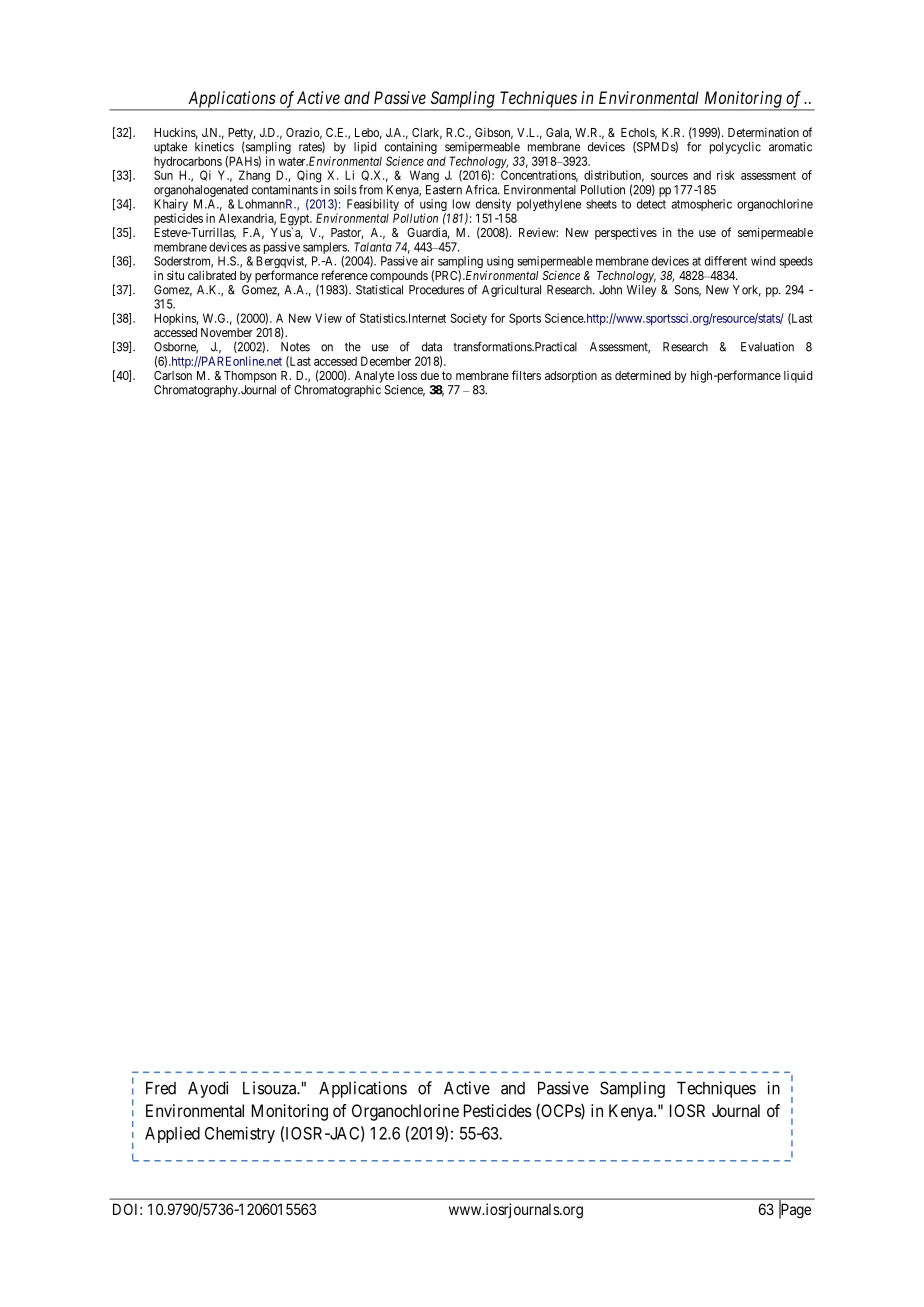 The image size is (924, 1307). Describe the element at coordinates (798, 377) in the page. I see `liquid` at that location.
